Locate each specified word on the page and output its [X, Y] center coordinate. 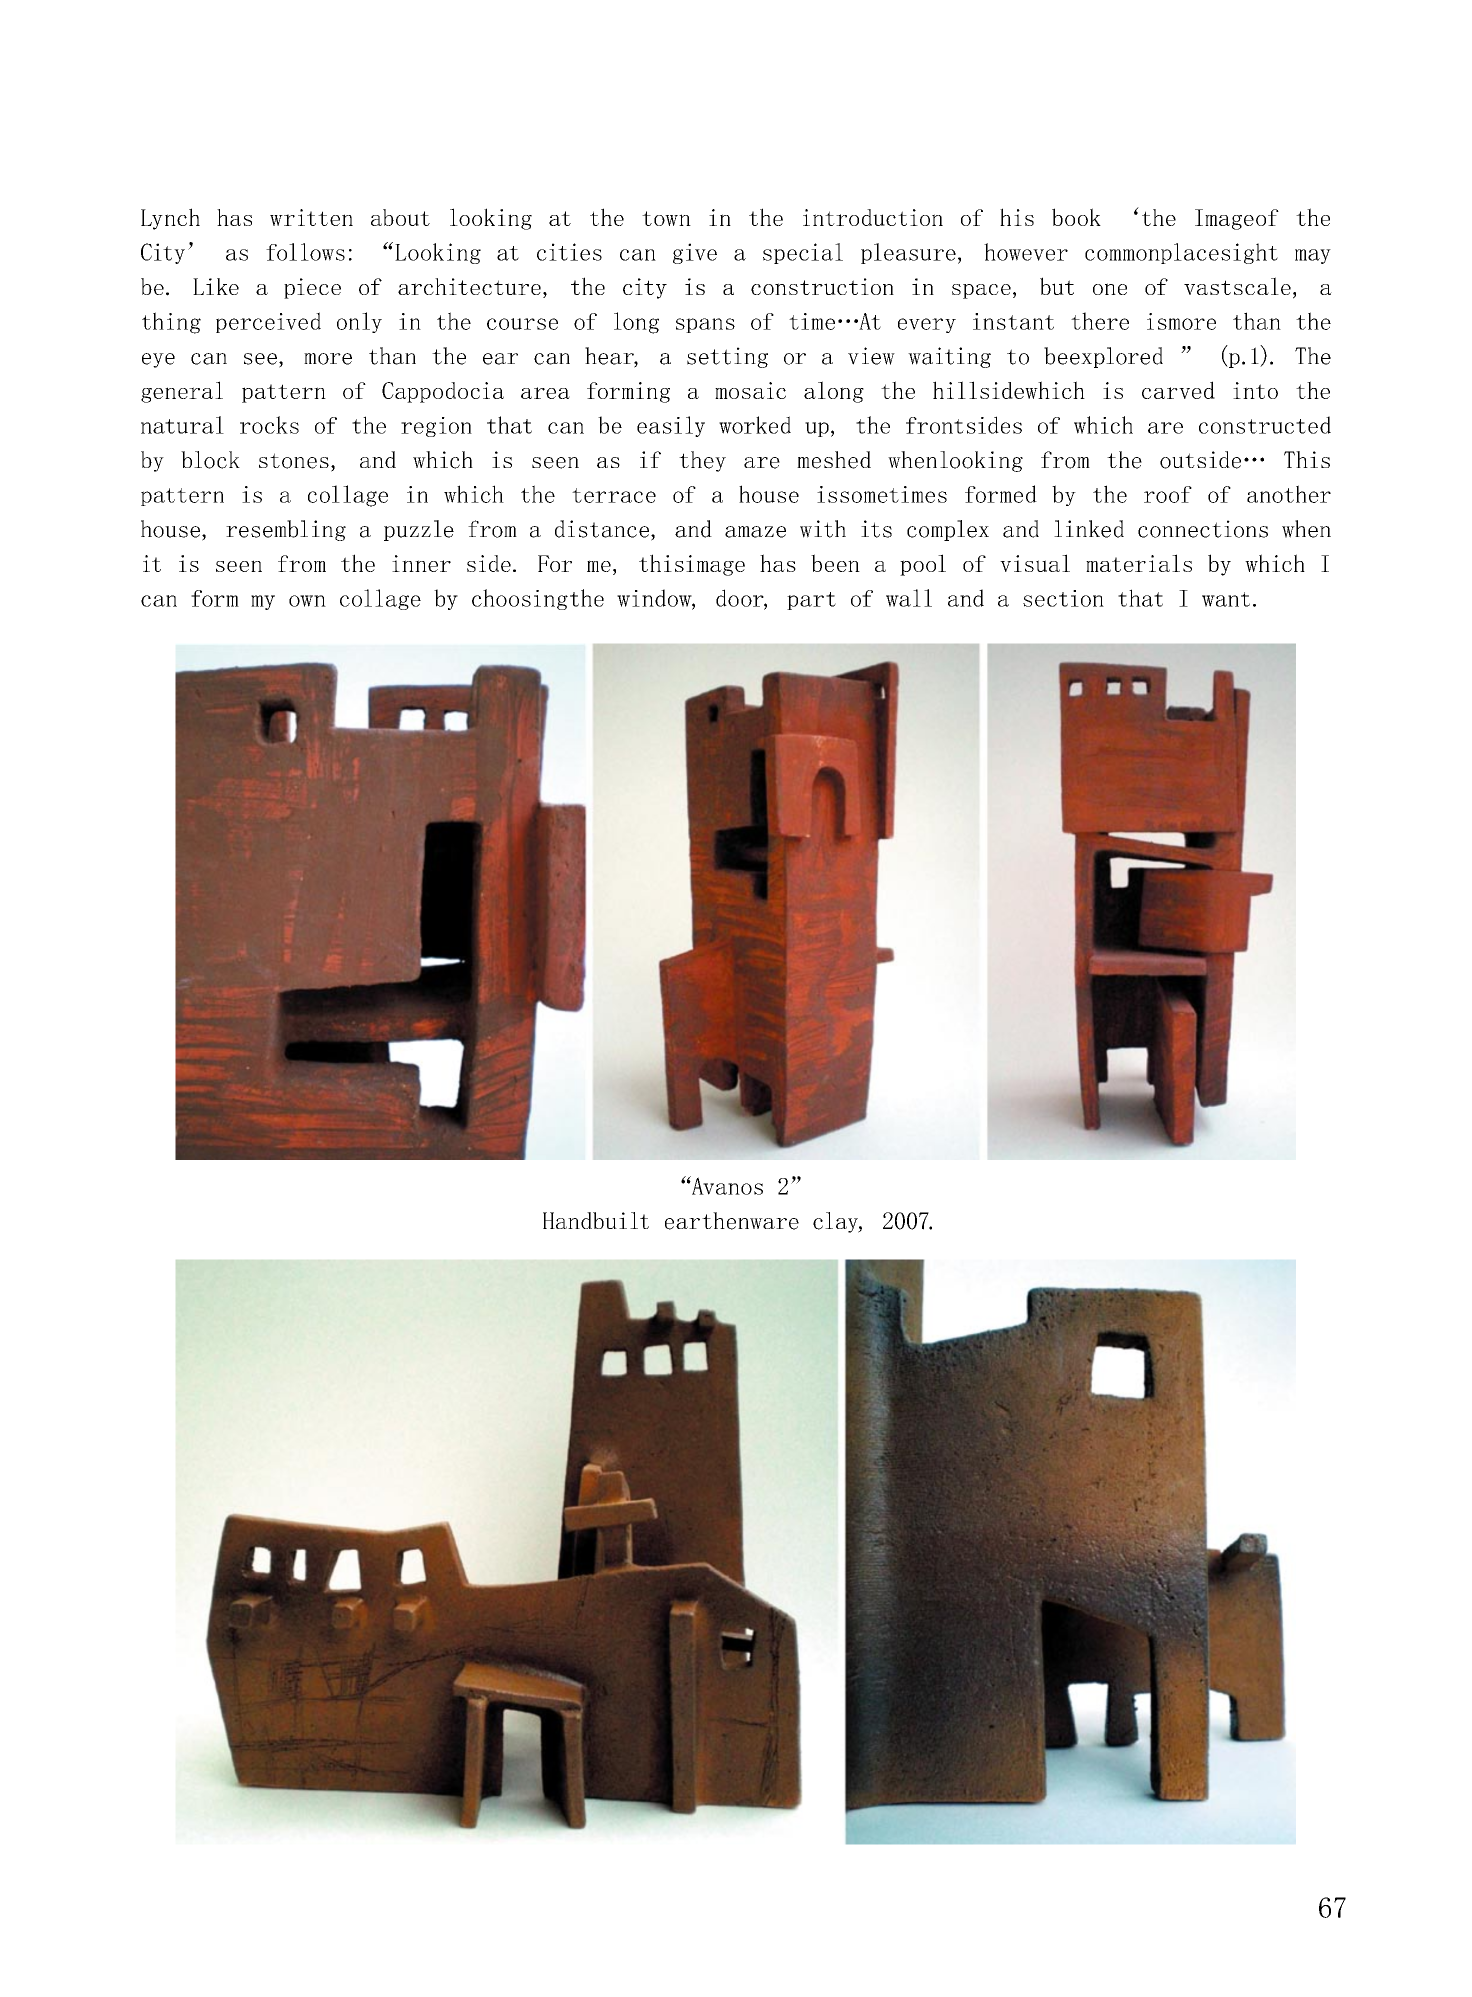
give [695, 253]
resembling [286, 530]
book [1076, 217]
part [811, 601]
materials [1139, 563]
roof [1168, 494]
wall [909, 598]
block [210, 460]
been [835, 563]
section [1063, 598]
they [702, 461]
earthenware [732, 1221]
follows [305, 252]
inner [421, 563]
